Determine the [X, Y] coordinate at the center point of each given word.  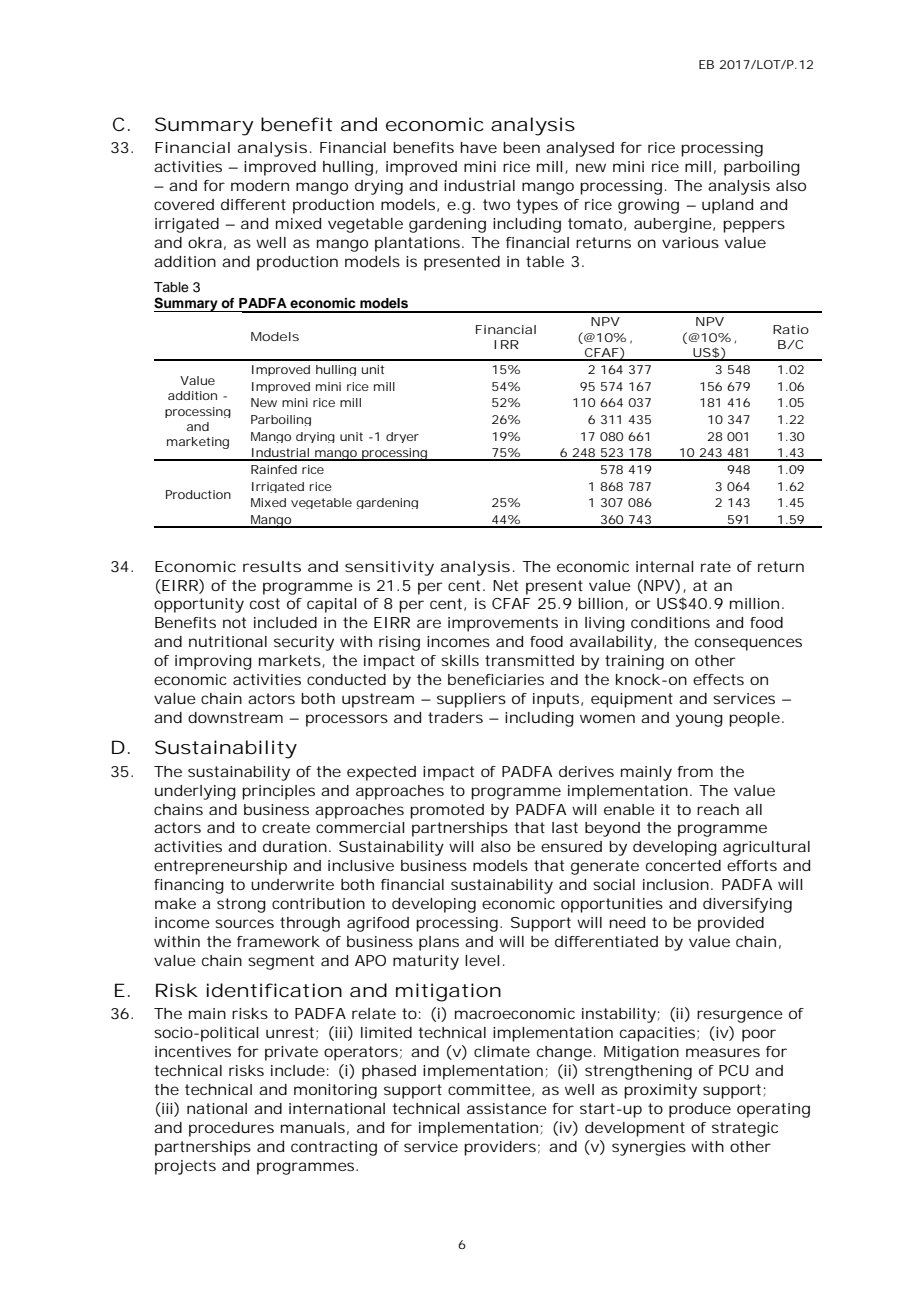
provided [731, 924]
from [695, 771]
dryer [402, 437]
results [272, 566]
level [482, 960]
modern [260, 185]
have [478, 147]
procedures [231, 1129]
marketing [198, 443]
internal [664, 566]
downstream [235, 717]
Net [505, 585]
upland [727, 206]
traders [455, 717]
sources [244, 923]
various [690, 242]
